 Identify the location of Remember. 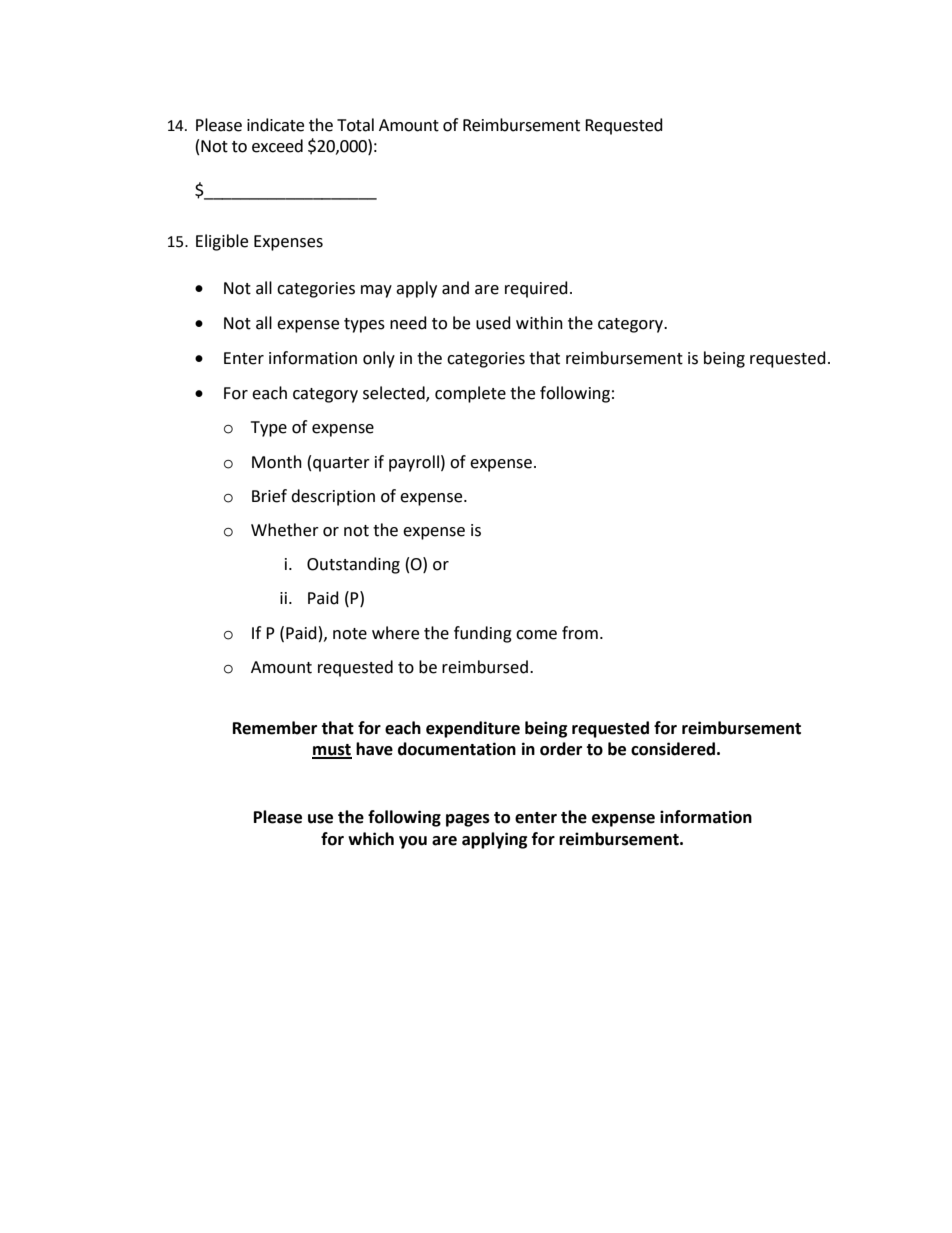
(275, 728).
